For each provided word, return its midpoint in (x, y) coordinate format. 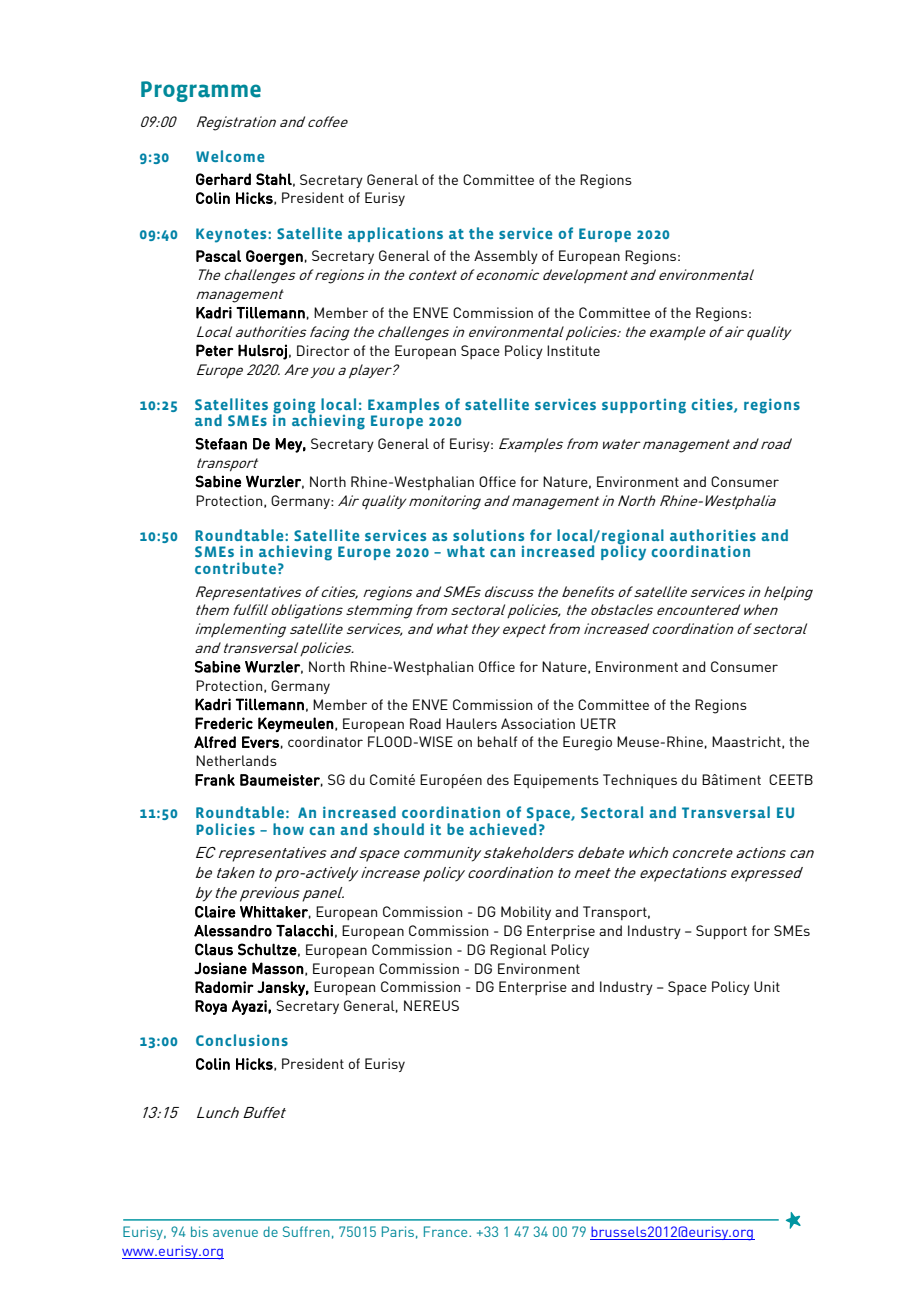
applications (395, 234)
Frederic (224, 723)
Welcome (230, 156)
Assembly (506, 257)
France (447, 1231)
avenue (235, 1233)
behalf (497, 741)
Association (538, 723)
